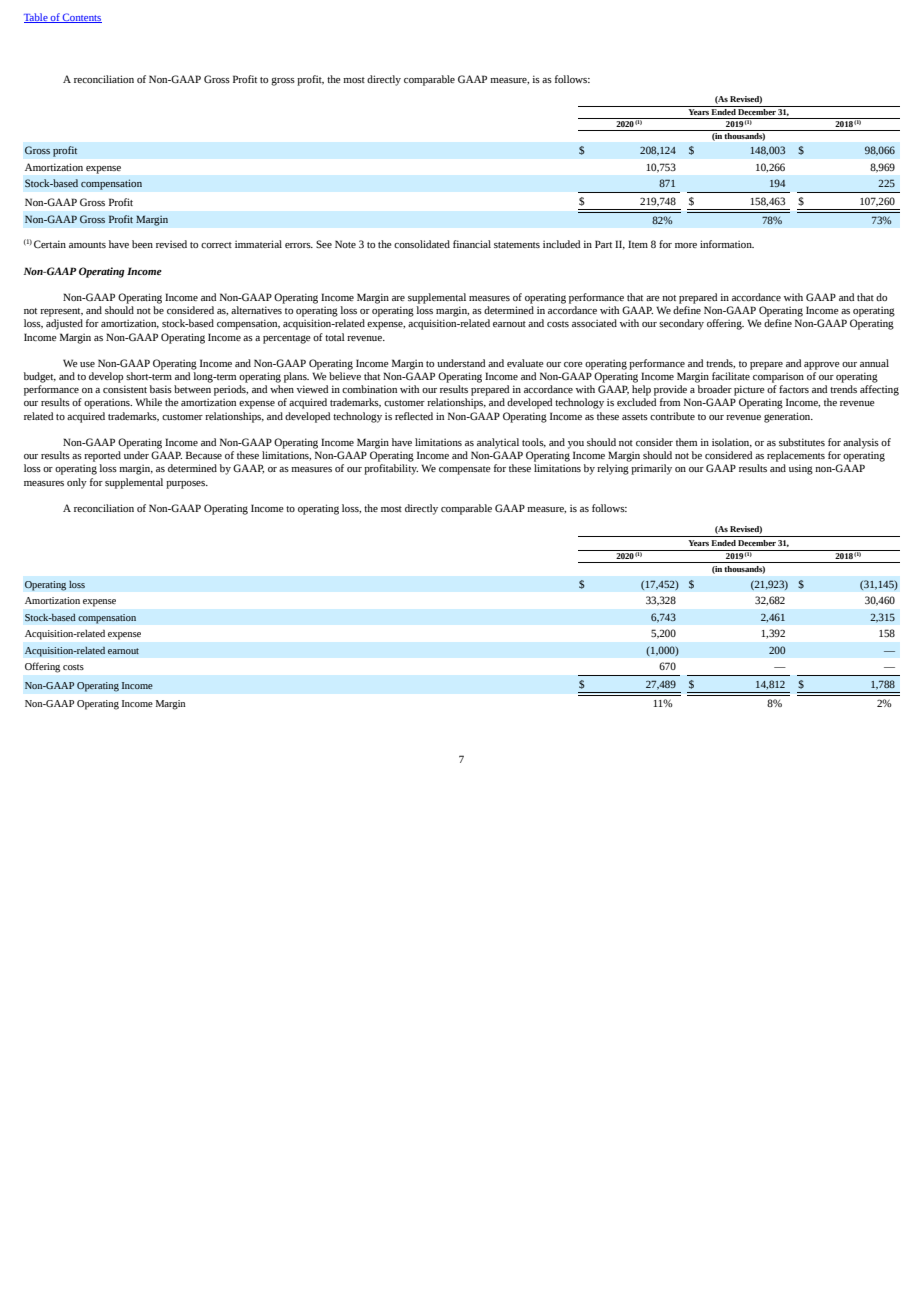 Image resolution: width=924 pixels, height=1308 pixels. I want to click on secondary, so click(681, 324).
